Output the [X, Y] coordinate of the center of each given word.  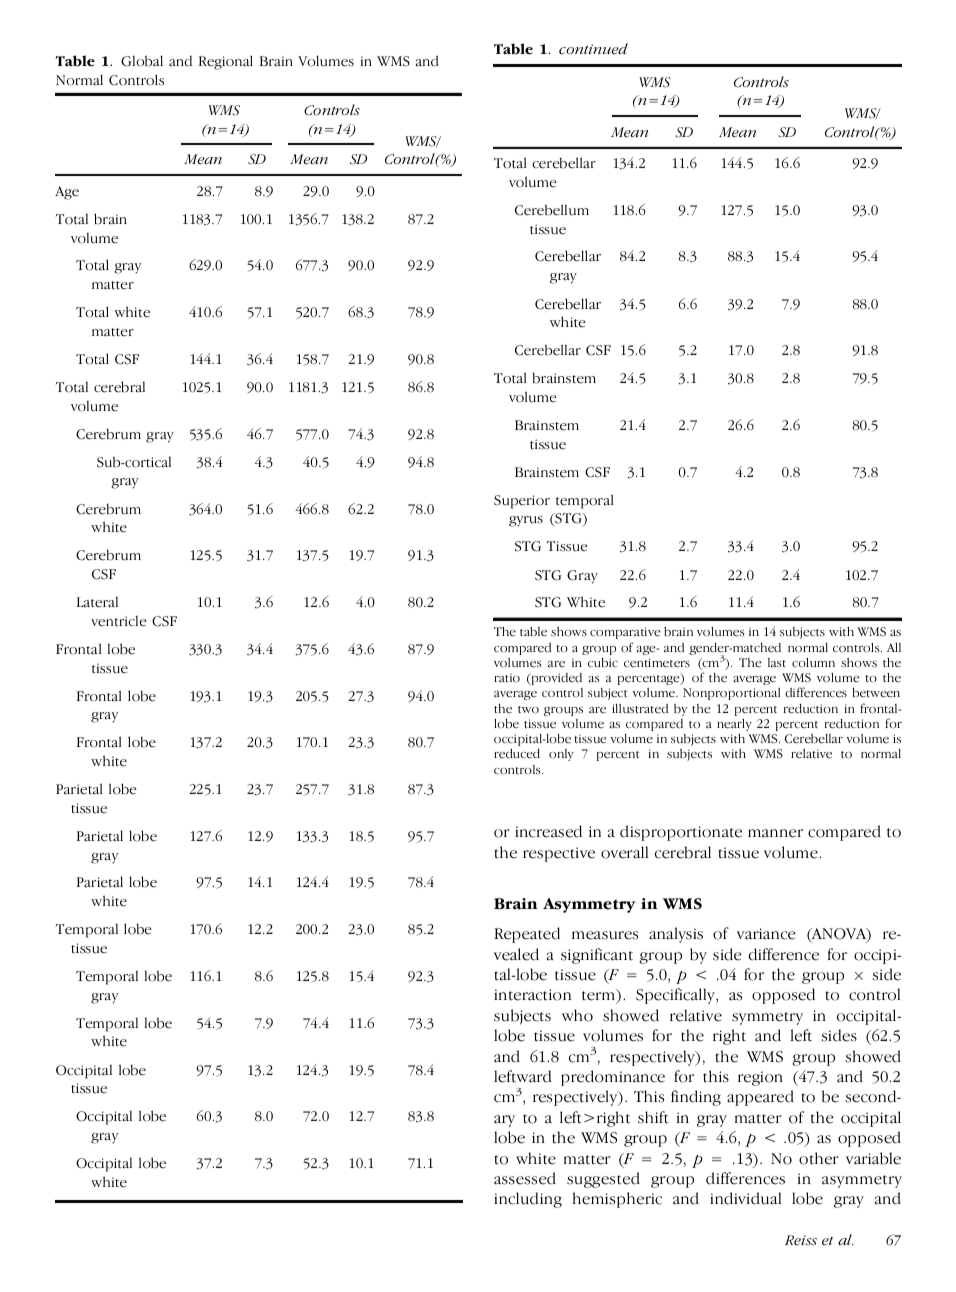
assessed [525, 1178]
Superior [522, 502]
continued [593, 49]
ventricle [119, 621]
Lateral [97, 602]
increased [548, 831]
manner [775, 833]
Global [142, 61]
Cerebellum [552, 210]
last [777, 662]
